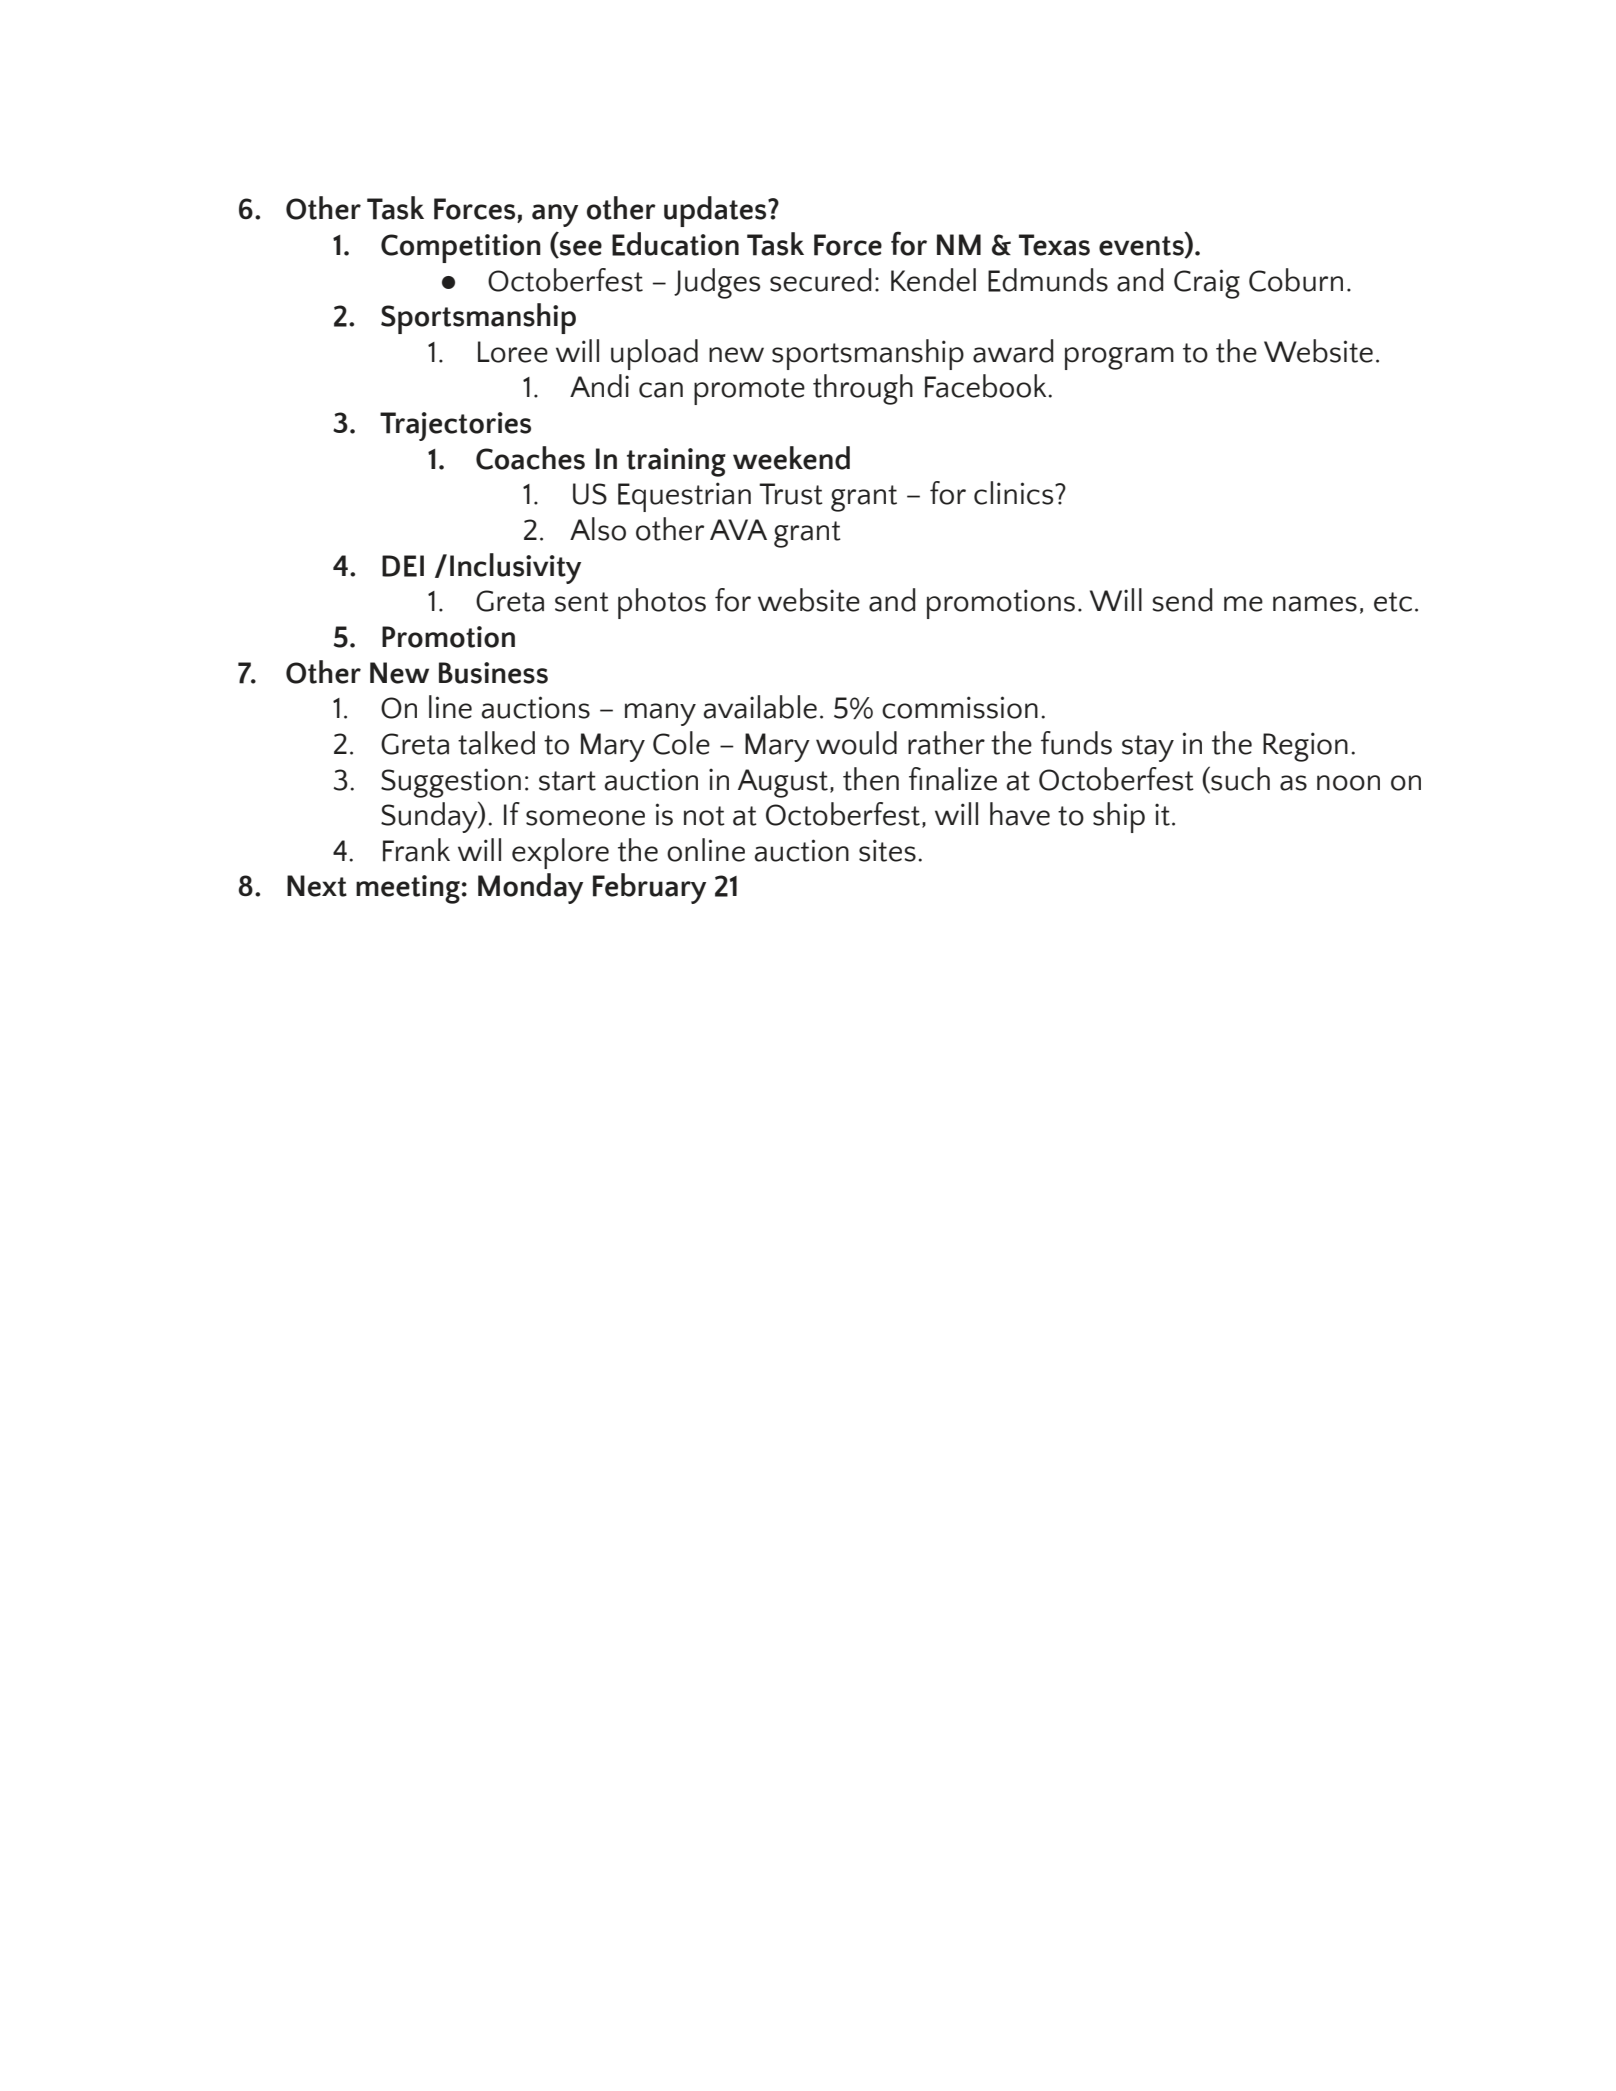 The image size is (1616, 2091). Describe the element at coordinates (760, 707) in the page. I see `available` at that location.
